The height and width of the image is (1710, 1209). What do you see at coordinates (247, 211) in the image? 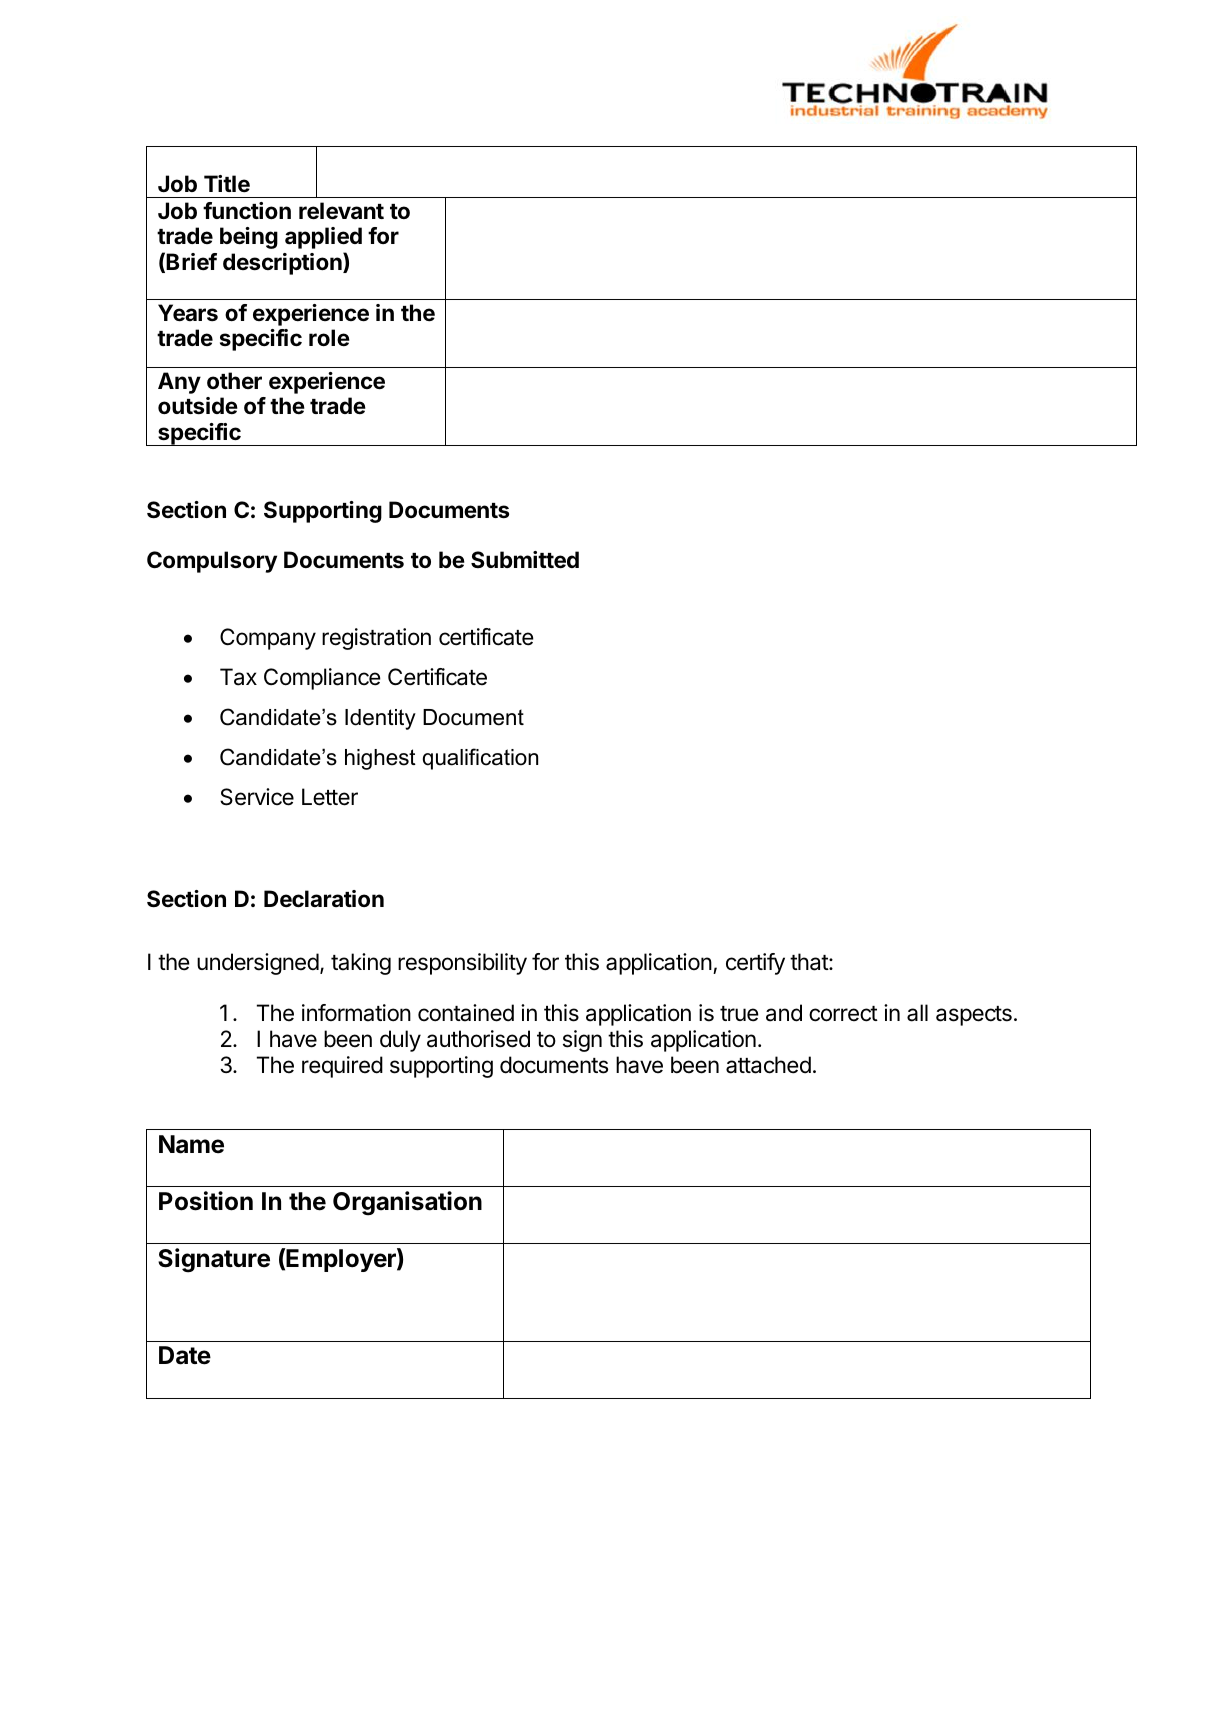
I see `function` at bounding box center [247, 211].
